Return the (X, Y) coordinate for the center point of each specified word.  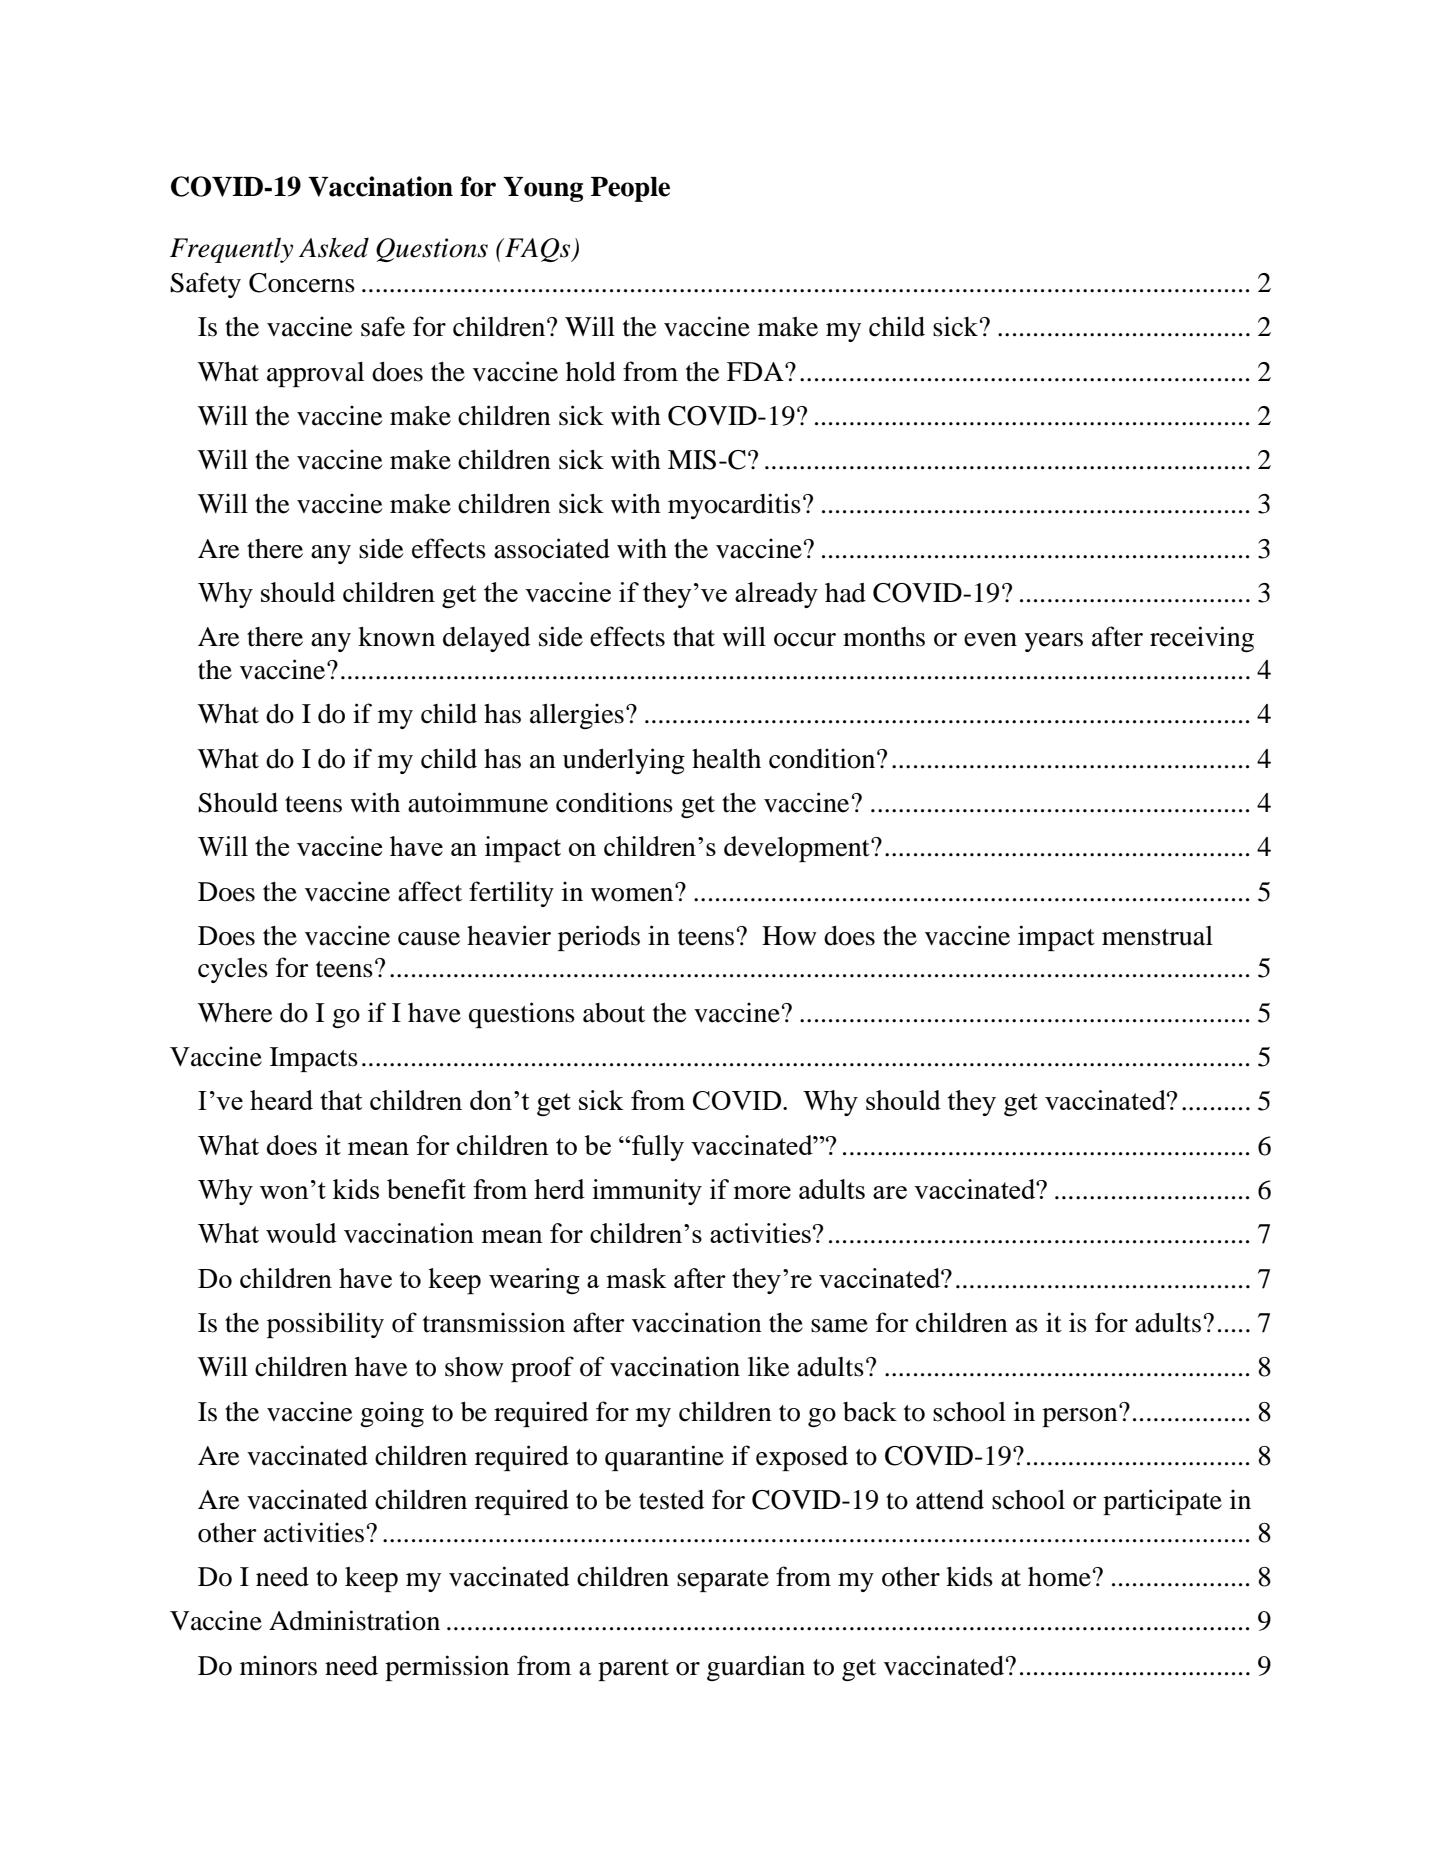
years (1054, 642)
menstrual (1157, 936)
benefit (426, 1189)
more (762, 1192)
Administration (354, 1620)
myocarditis (734, 506)
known (396, 637)
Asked (334, 247)
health (726, 759)
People (630, 189)
